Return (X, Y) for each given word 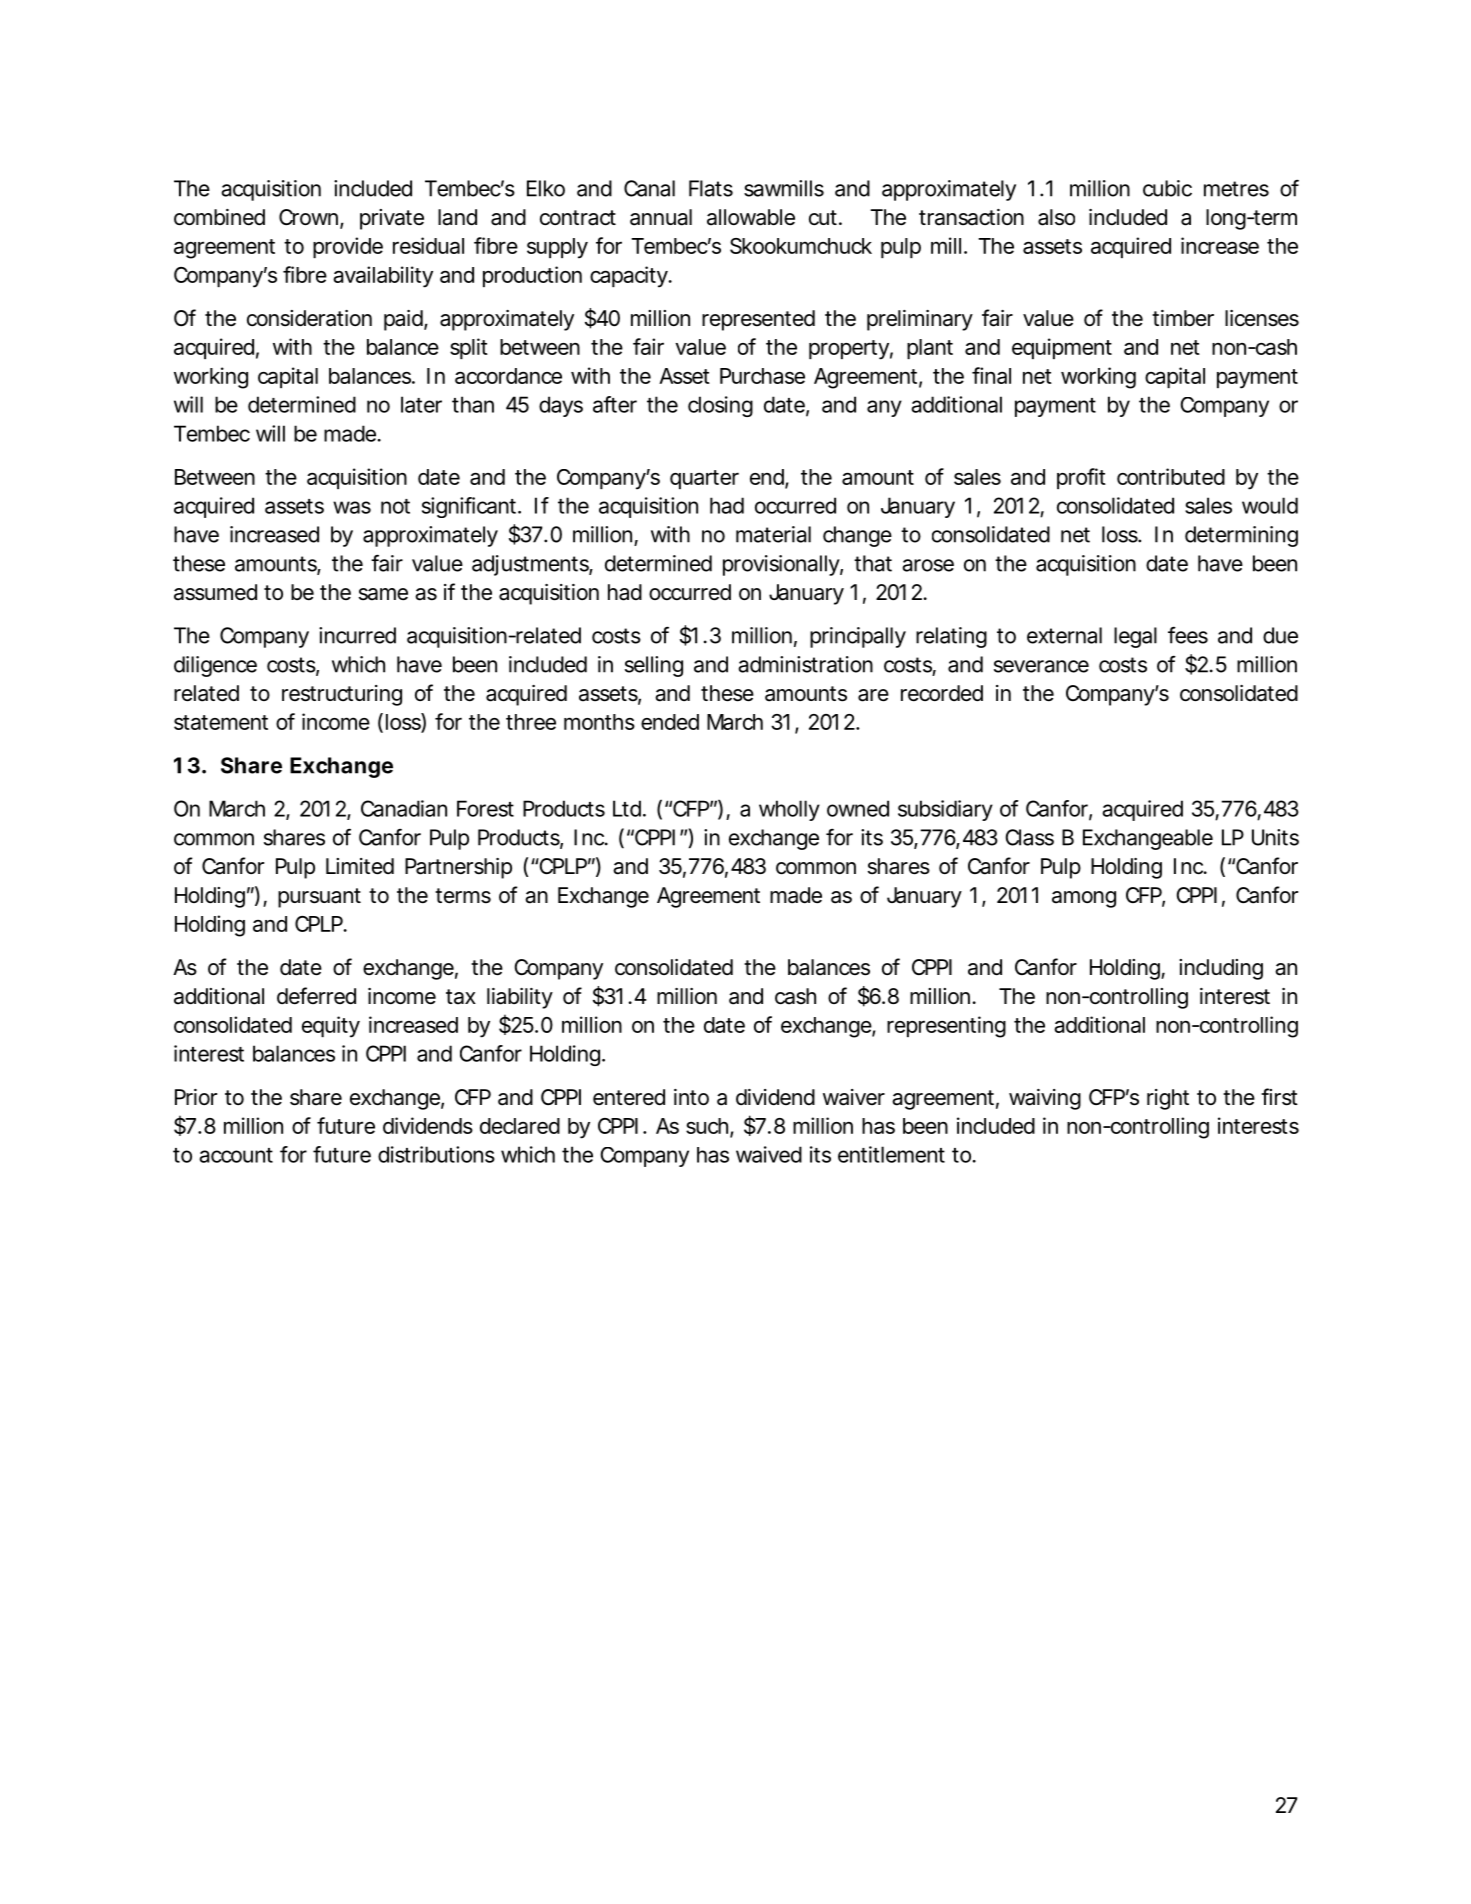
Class (1029, 837)
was (352, 507)
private (392, 219)
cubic (1167, 188)
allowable (751, 217)
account (236, 1155)
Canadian (404, 808)
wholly (789, 810)
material (773, 534)
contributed (1171, 476)
